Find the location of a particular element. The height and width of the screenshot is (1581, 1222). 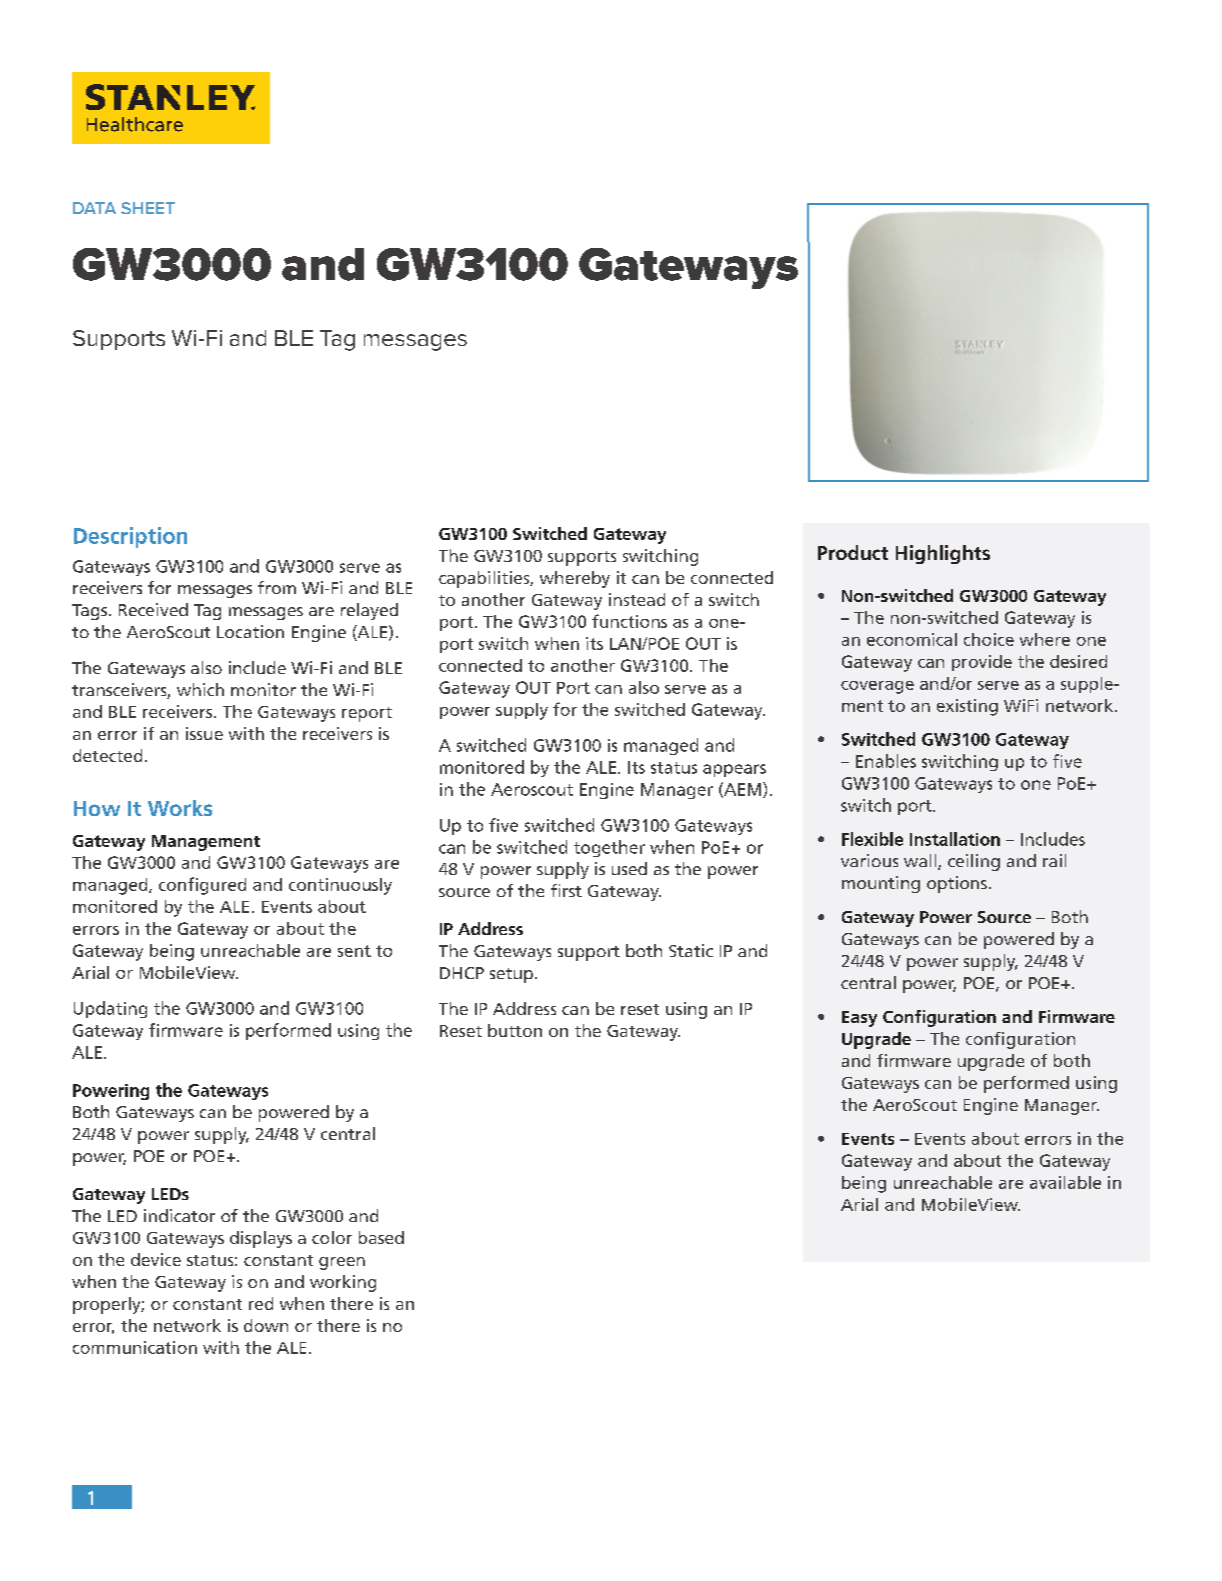

Received is located at coordinates (153, 609).
